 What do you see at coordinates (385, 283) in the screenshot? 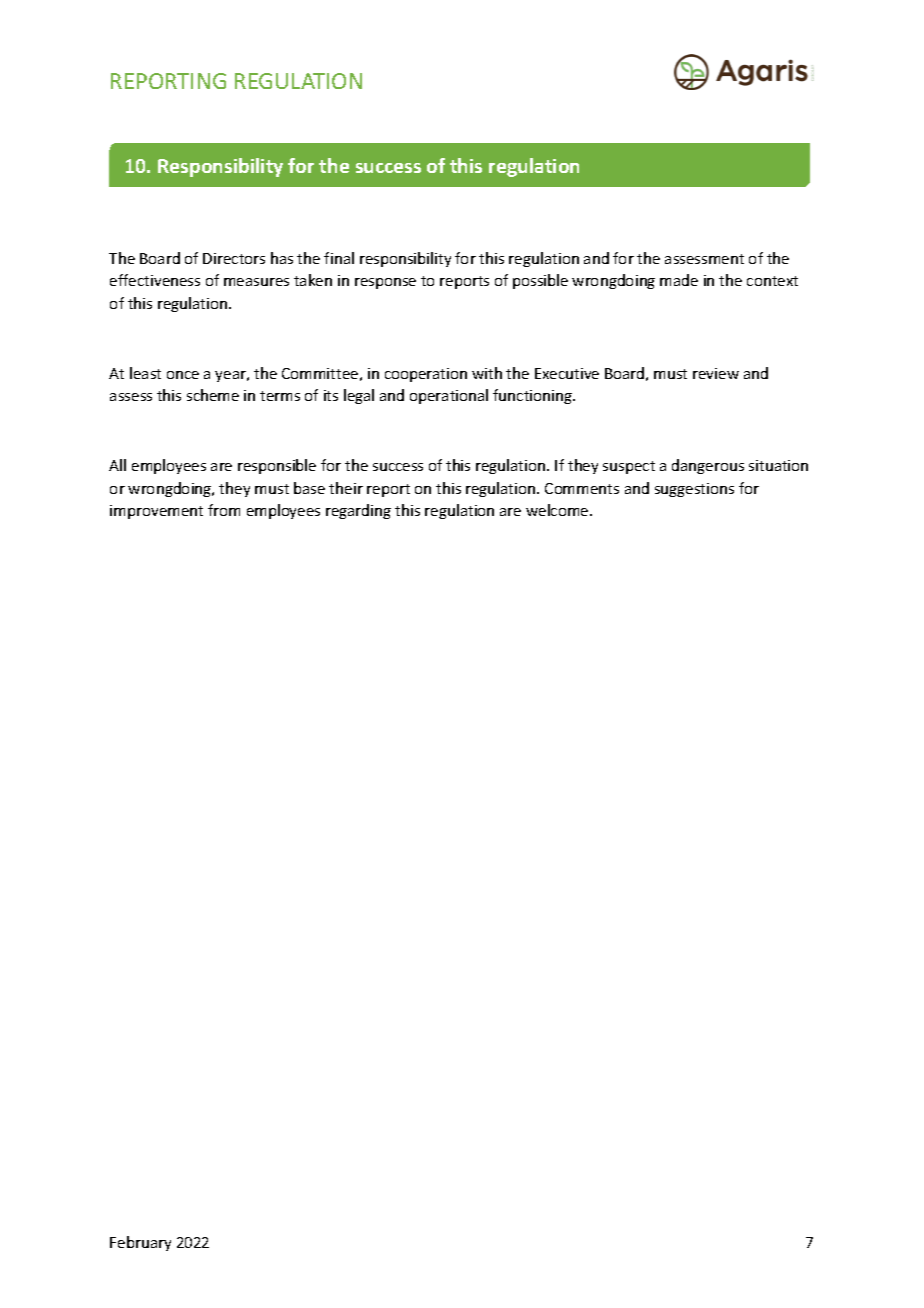
I see `response` at bounding box center [385, 283].
